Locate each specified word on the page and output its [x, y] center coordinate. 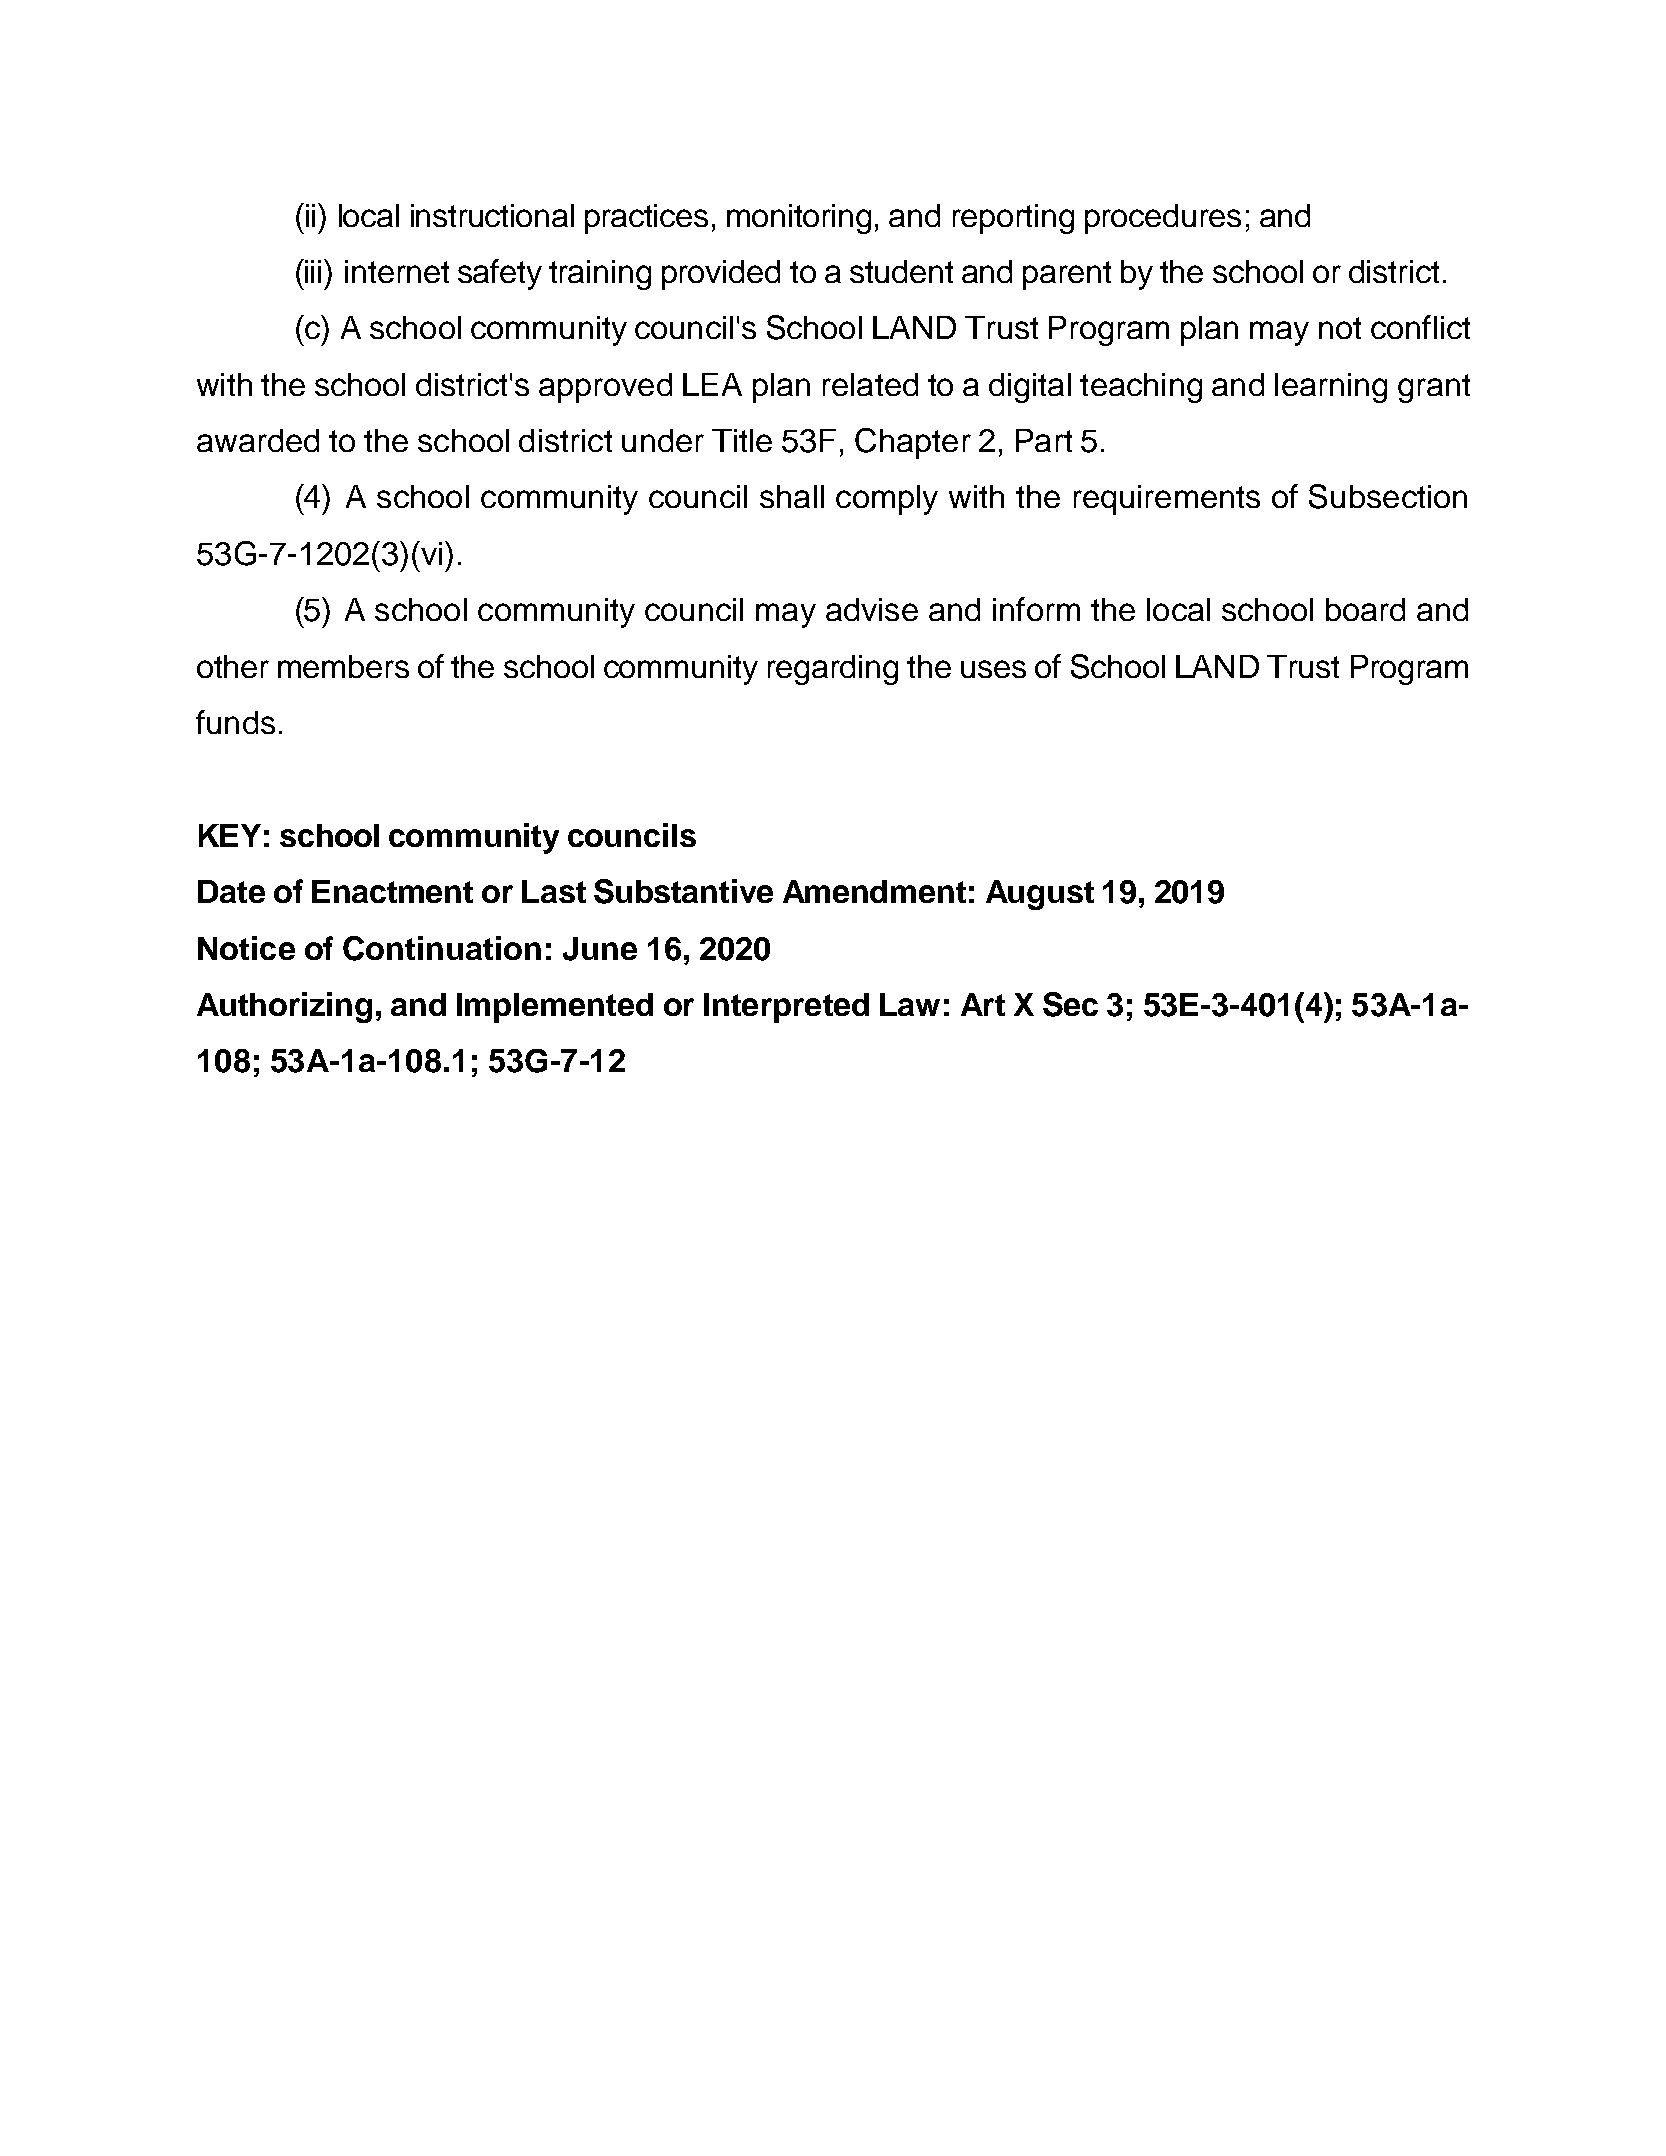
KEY [230, 835]
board [1365, 609]
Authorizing [284, 1007]
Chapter [913, 443]
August [1040, 895]
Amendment [874, 891]
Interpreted [786, 1008]
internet [397, 271]
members [343, 666]
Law [910, 1004]
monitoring [799, 219]
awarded [258, 440]
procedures [1163, 219]
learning [1331, 388]
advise [872, 609]
